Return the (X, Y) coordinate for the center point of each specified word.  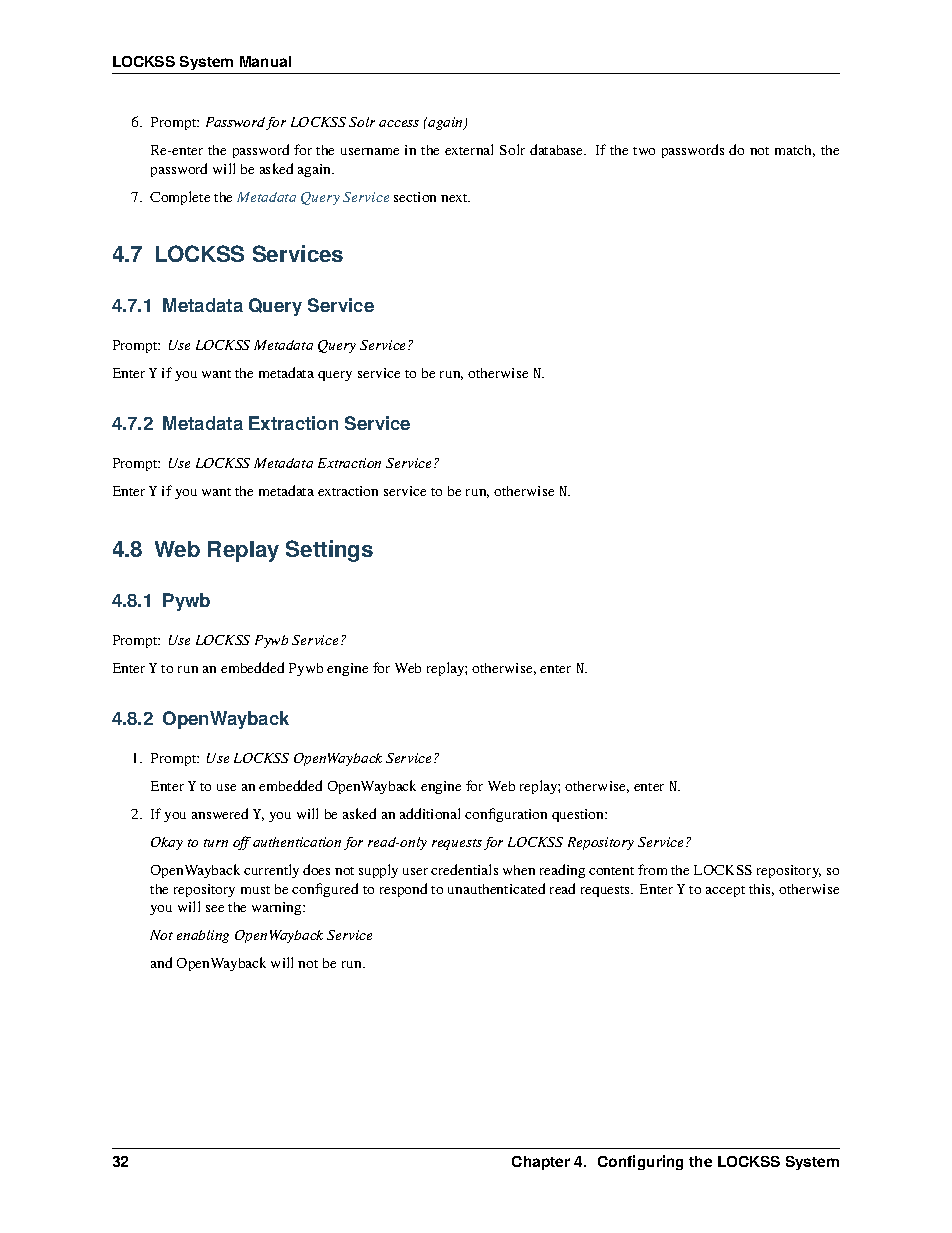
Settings (329, 551)
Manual (265, 61)
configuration (506, 815)
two (644, 151)
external (469, 149)
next (455, 198)
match (795, 151)
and (161, 962)
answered (220, 813)
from (652, 869)
